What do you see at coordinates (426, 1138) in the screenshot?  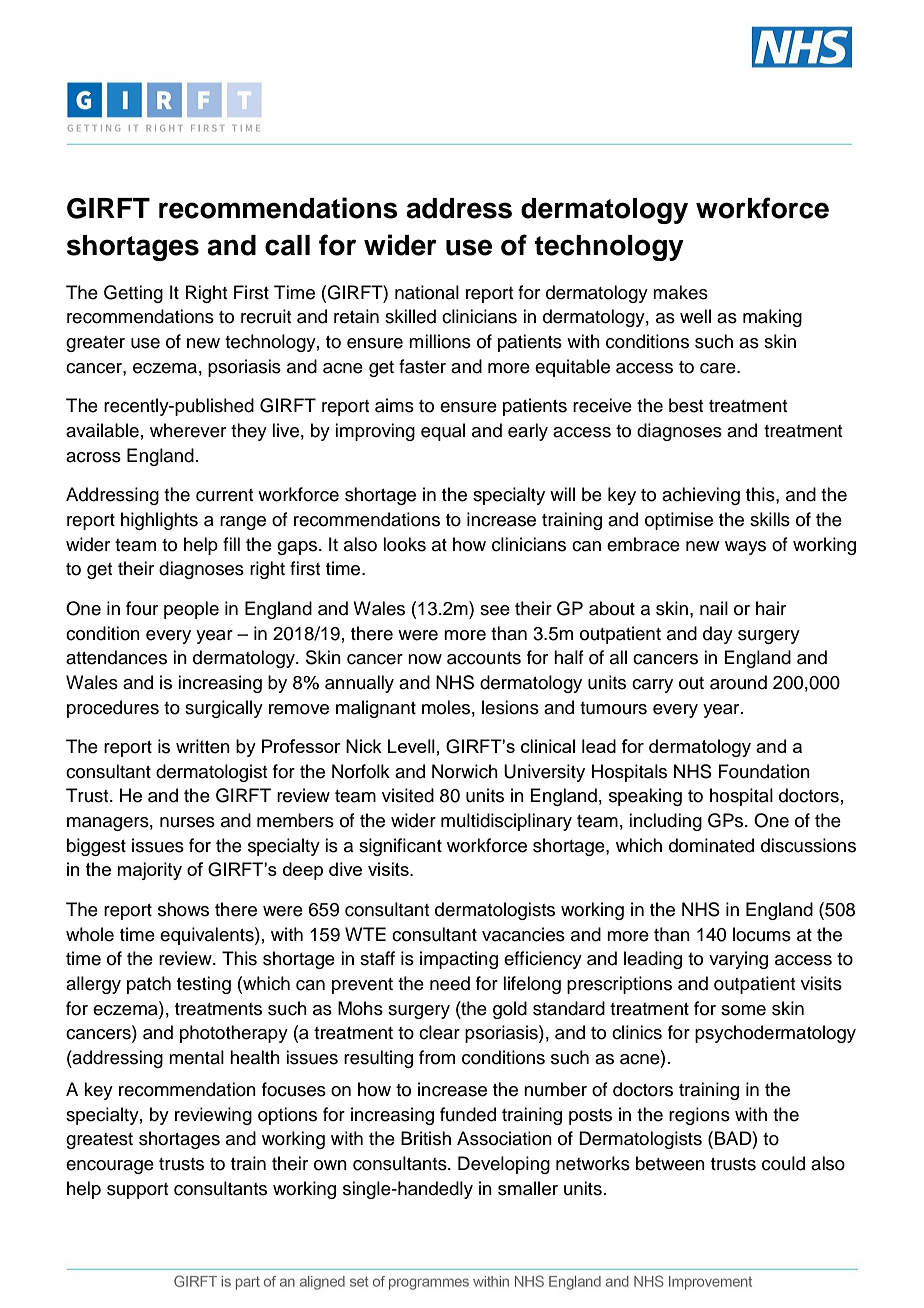 I see `British` at bounding box center [426, 1138].
